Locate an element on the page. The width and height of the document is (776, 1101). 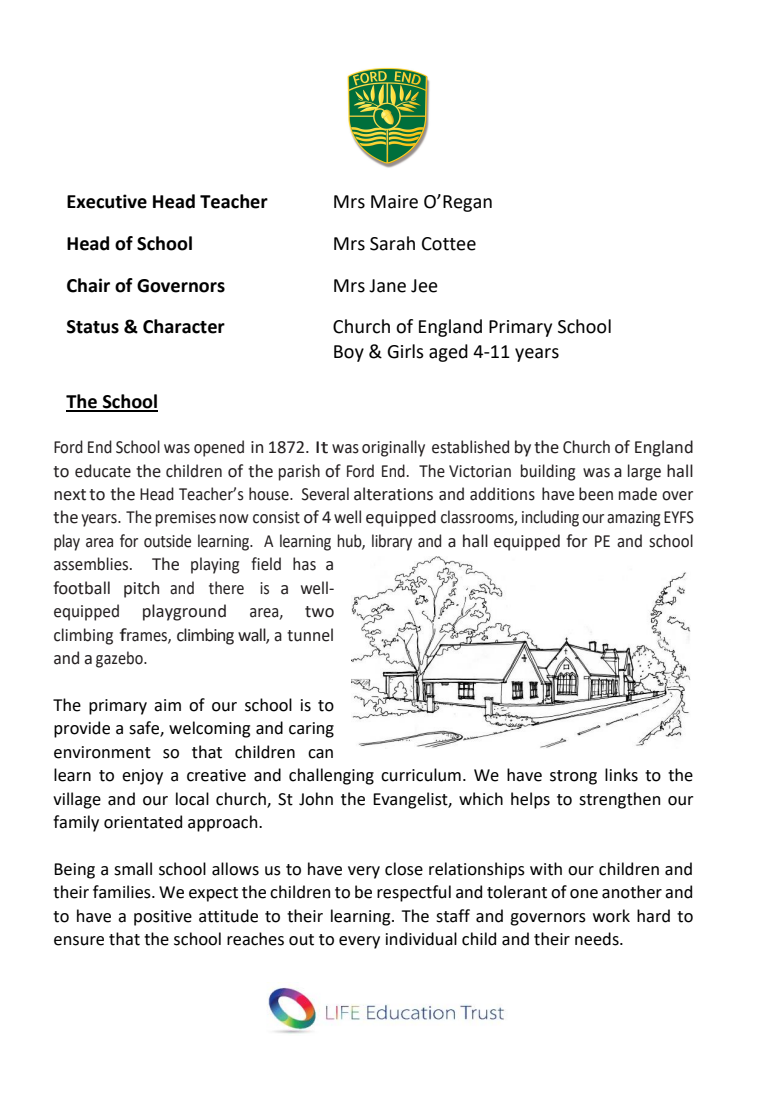
building is located at coordinates (548, 472).
